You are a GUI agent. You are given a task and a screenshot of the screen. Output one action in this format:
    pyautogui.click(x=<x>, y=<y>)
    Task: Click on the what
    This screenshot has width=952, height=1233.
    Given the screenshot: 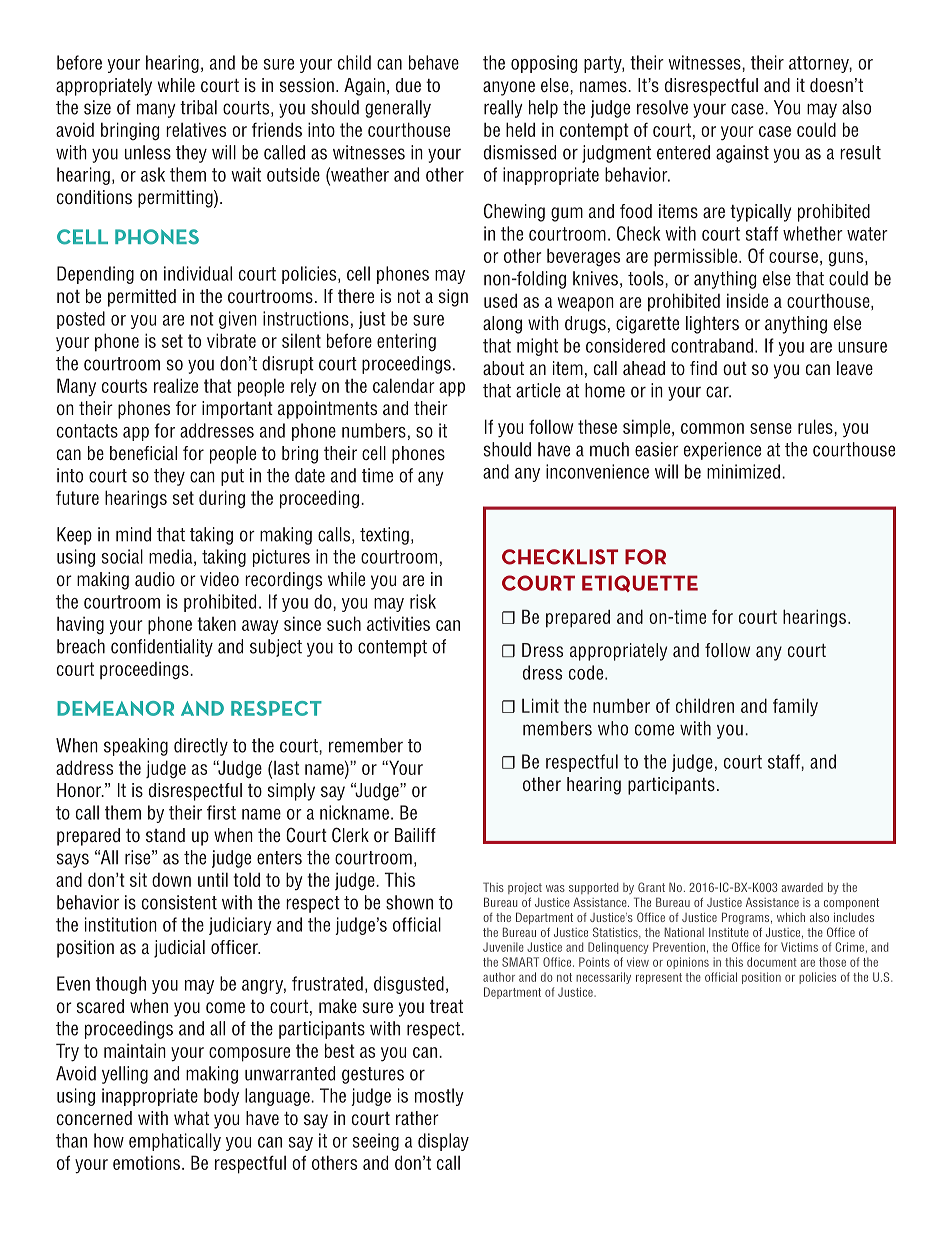 What is the action you would take?
    pyautogui.click(x=191, y=1118)
